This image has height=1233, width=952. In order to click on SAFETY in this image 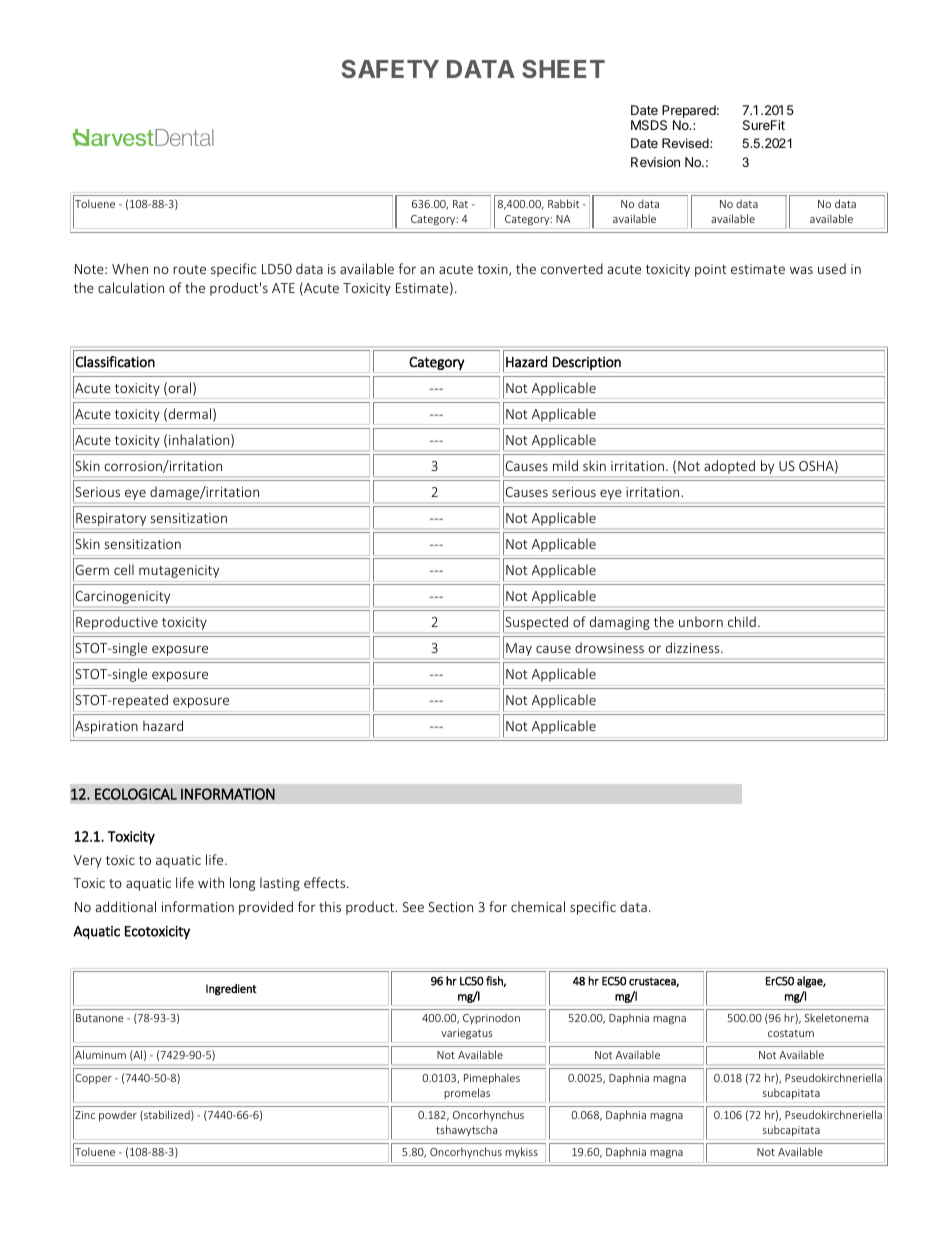, I will do `click(390, 69)`.
